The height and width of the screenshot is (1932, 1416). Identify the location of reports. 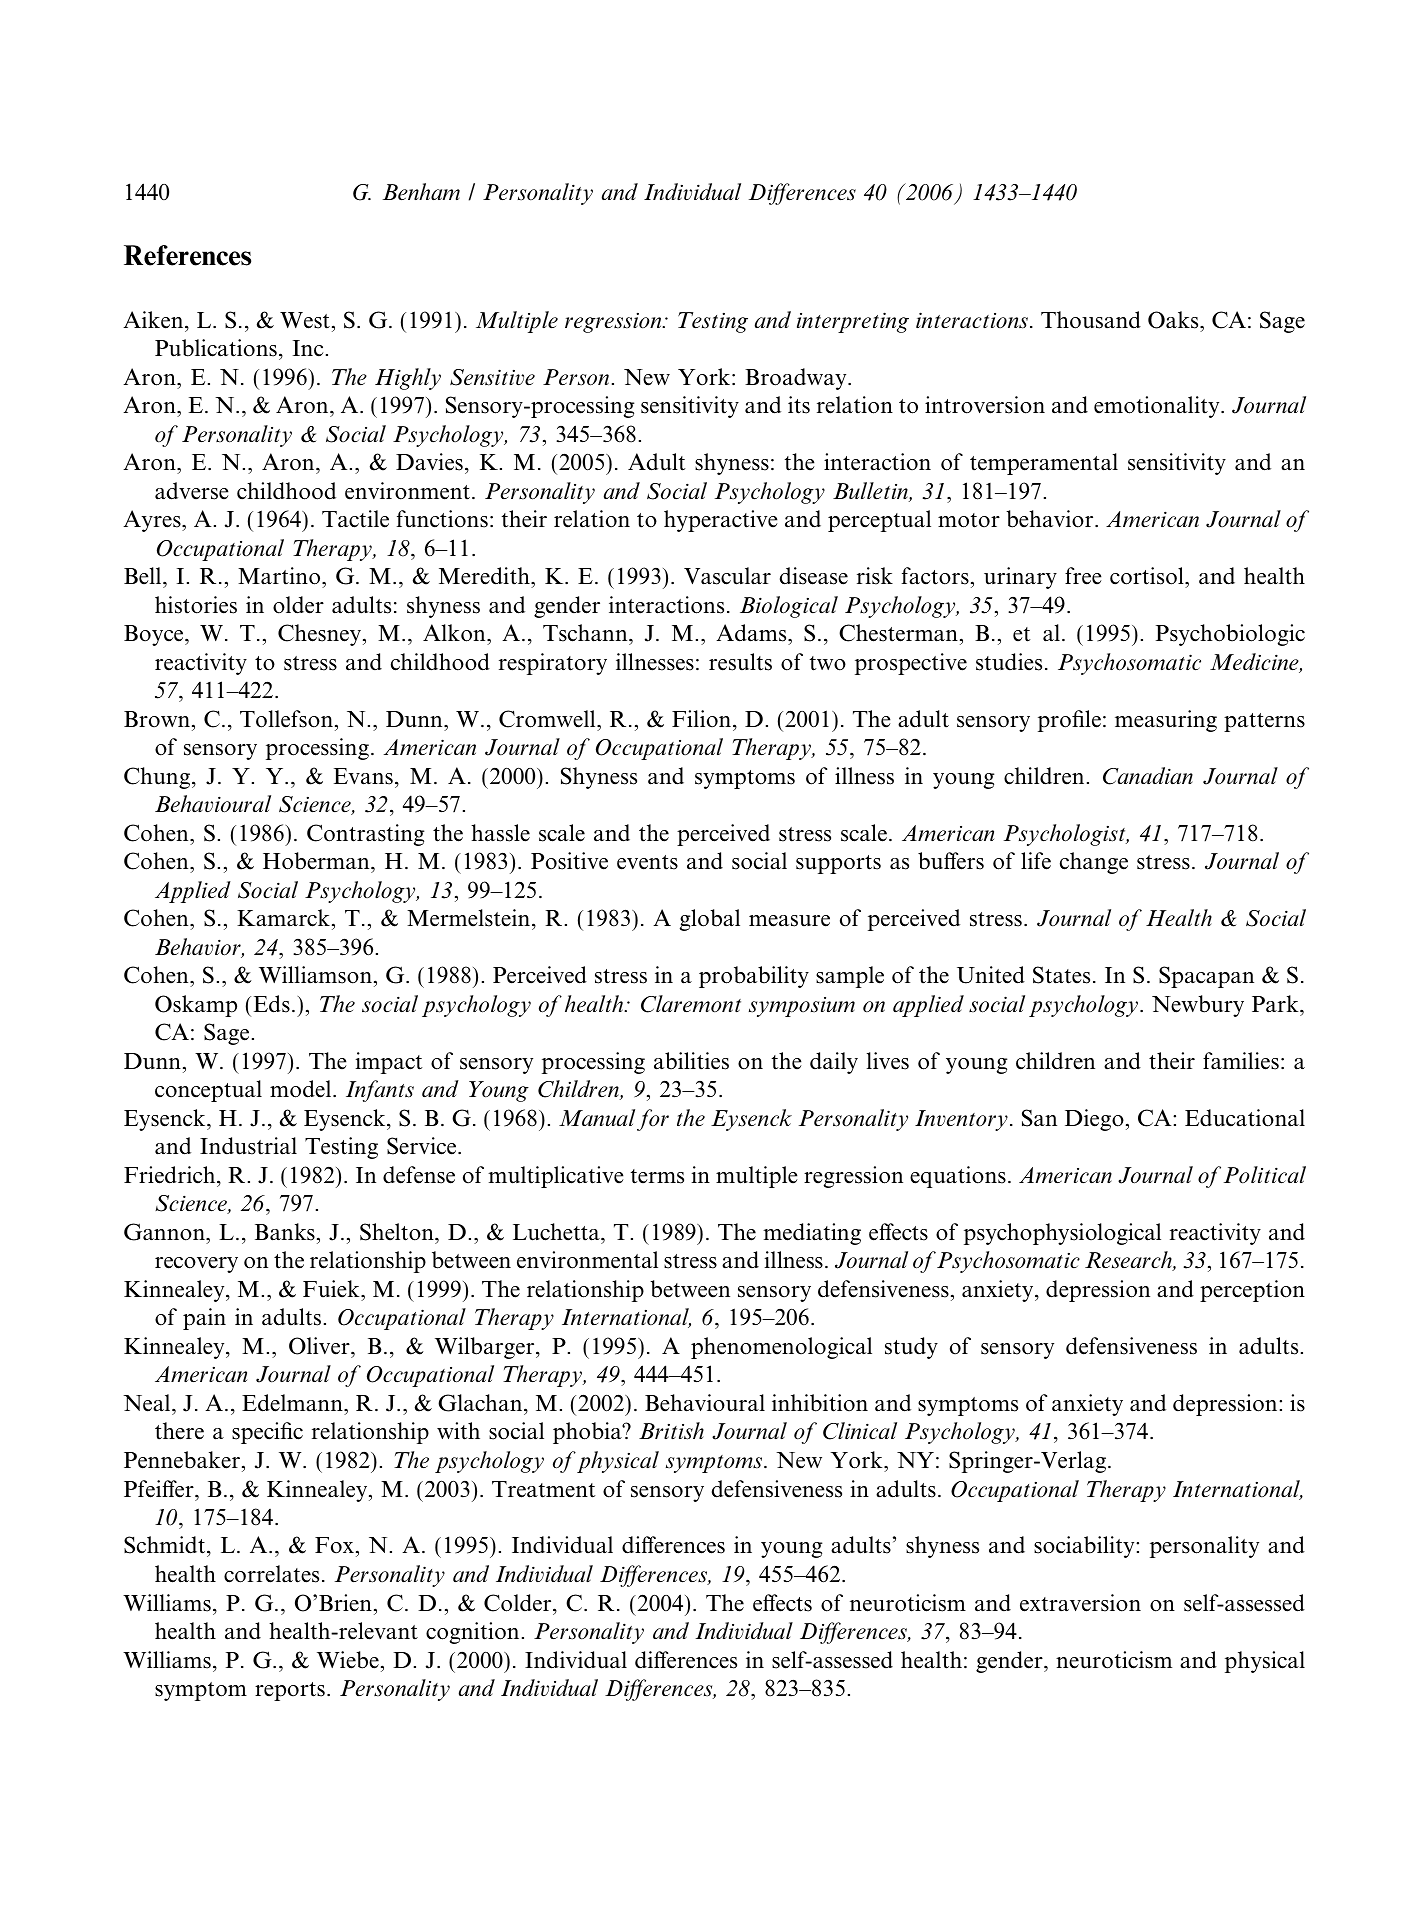
(290, 1691).
